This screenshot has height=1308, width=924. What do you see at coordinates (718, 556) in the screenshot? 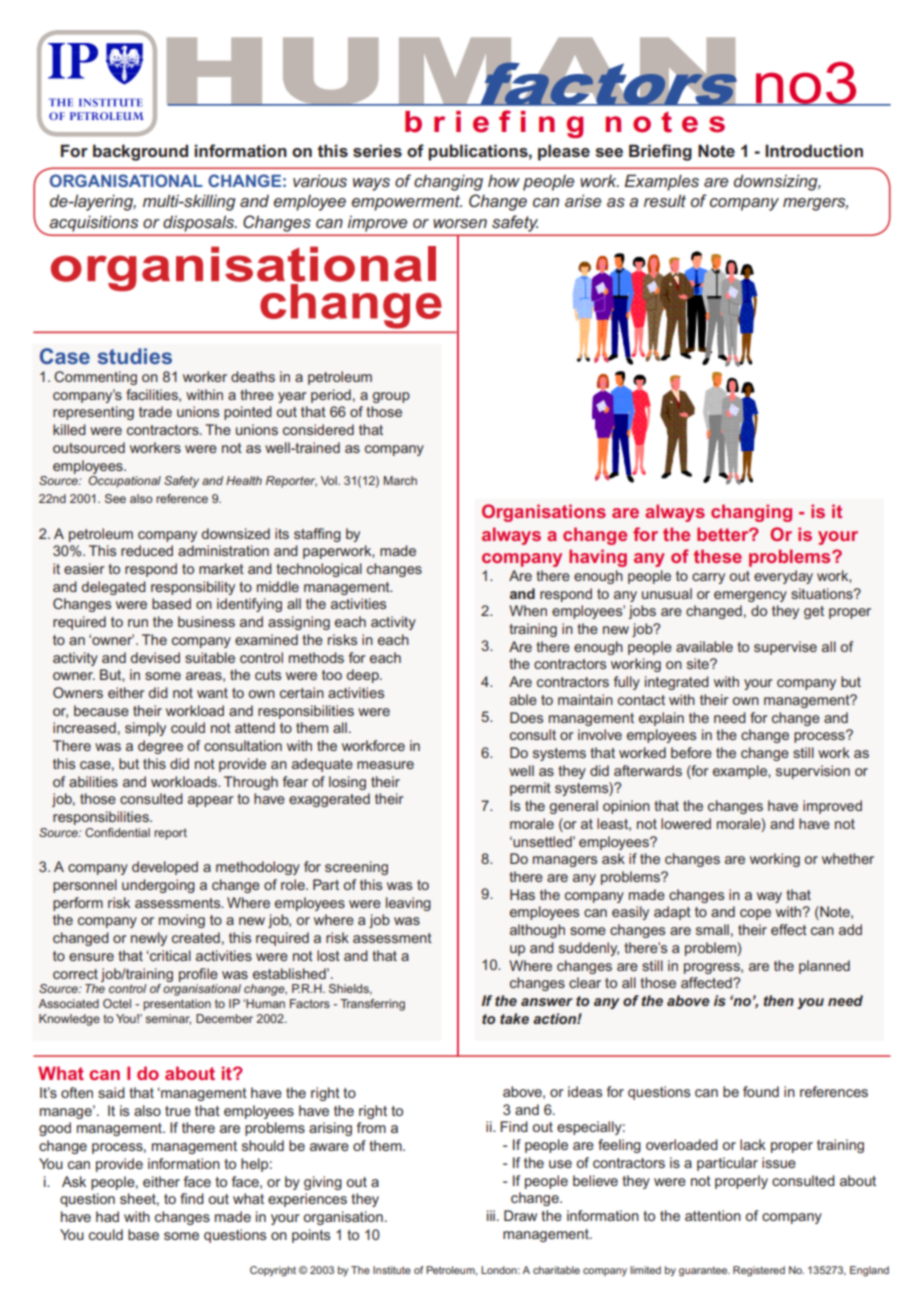
I see `these` at bounding box center [718, 556].
